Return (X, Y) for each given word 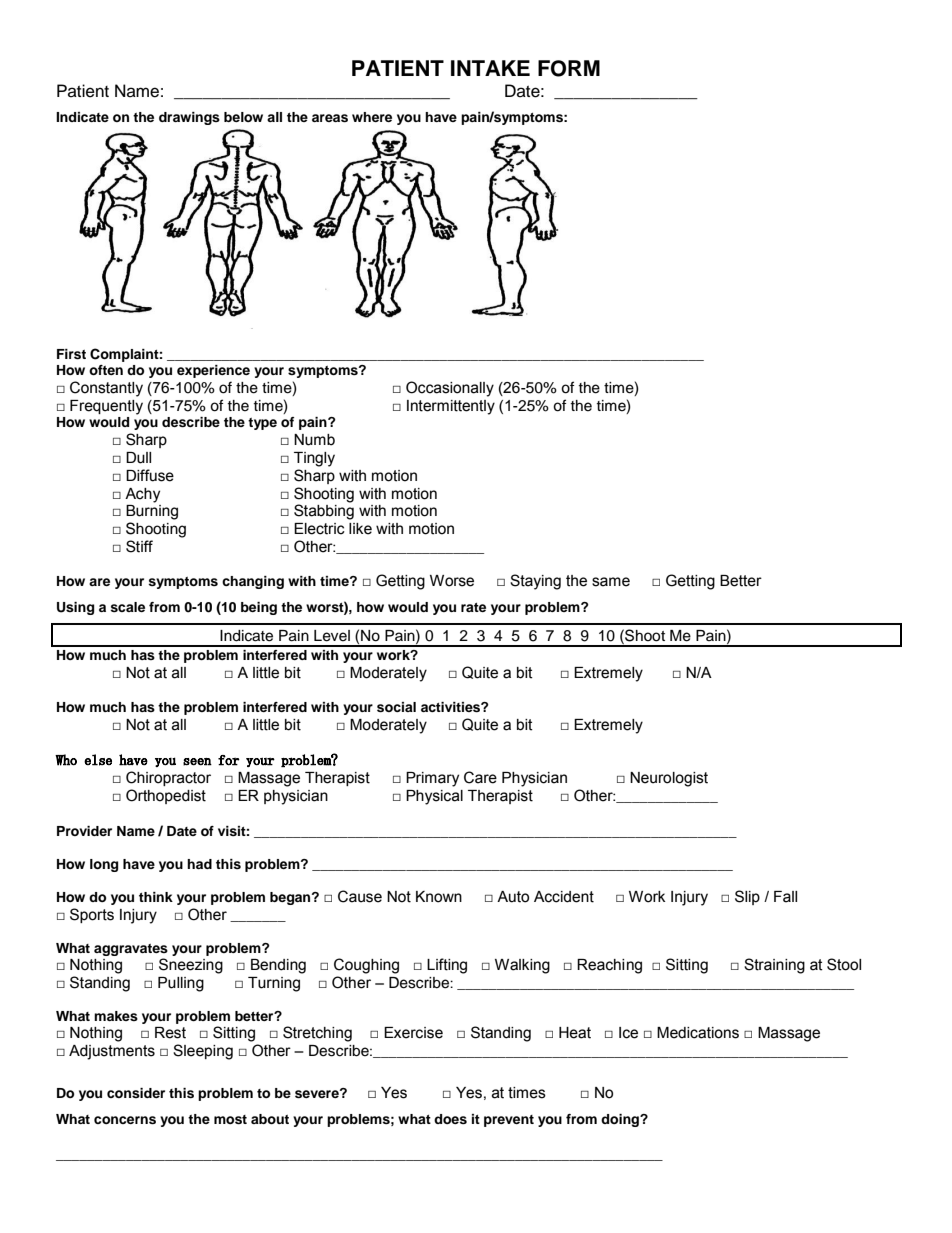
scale (127, 607)
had (199, 864)
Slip (747, 897)
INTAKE (490, 68)
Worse (452, 581)
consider (136, 1093)
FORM (569, 68)
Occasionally (450, 389)
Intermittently (451, 407)
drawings (189, 118)
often (106, 370)
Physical (434, 797)
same (611, 582)
